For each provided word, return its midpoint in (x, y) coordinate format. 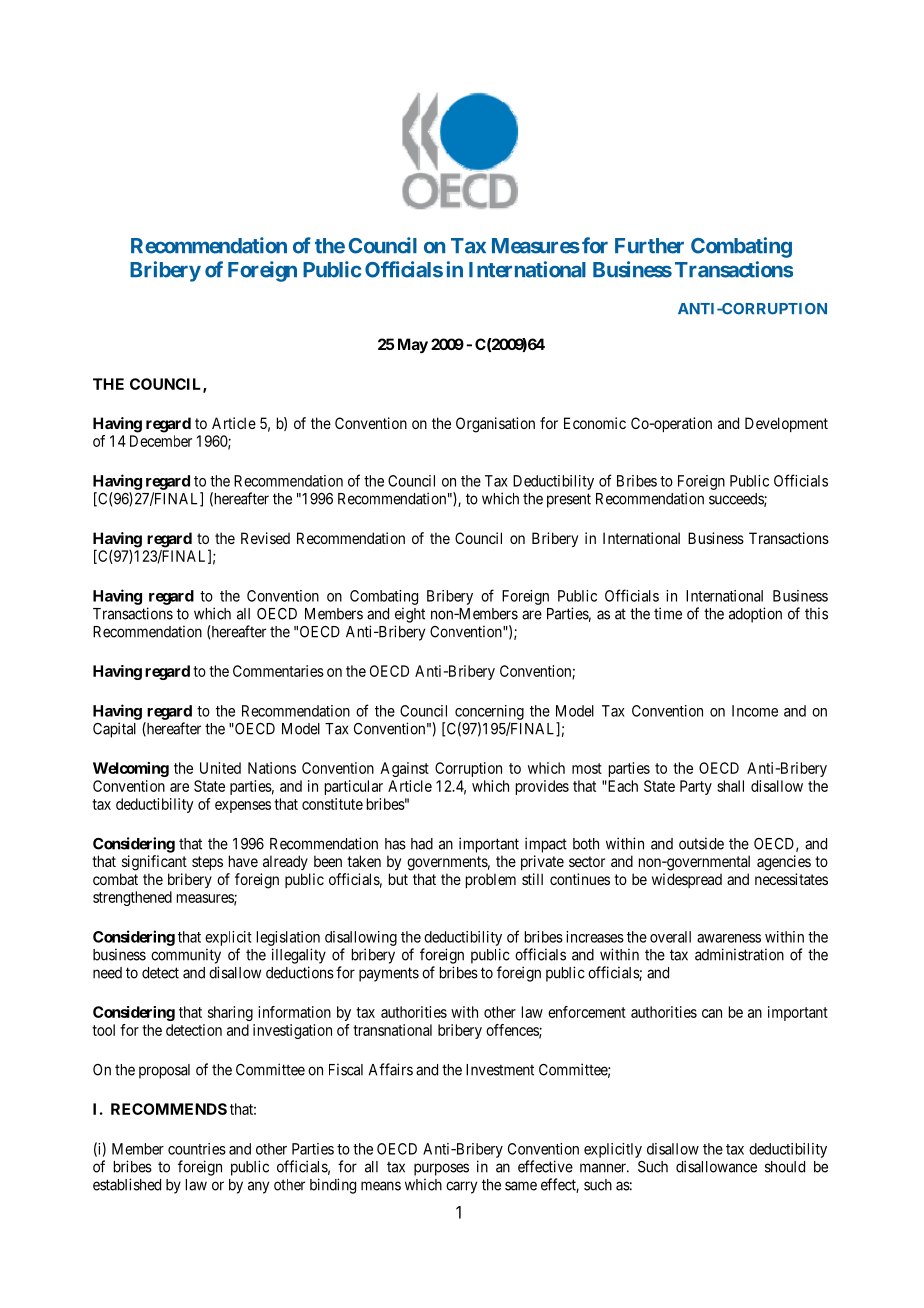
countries (197, 1149)
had (422, 844)
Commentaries (278, 671)
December (161, 441)
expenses (243, 807)
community (186, 956)
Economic (595, 423)
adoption (755, 615)
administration (739, 954)
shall (730, 786)
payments (389, 974)
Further (649, 246)
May (413, 346)
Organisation (495, 425)
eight (410, 615)
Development (786, 424)
